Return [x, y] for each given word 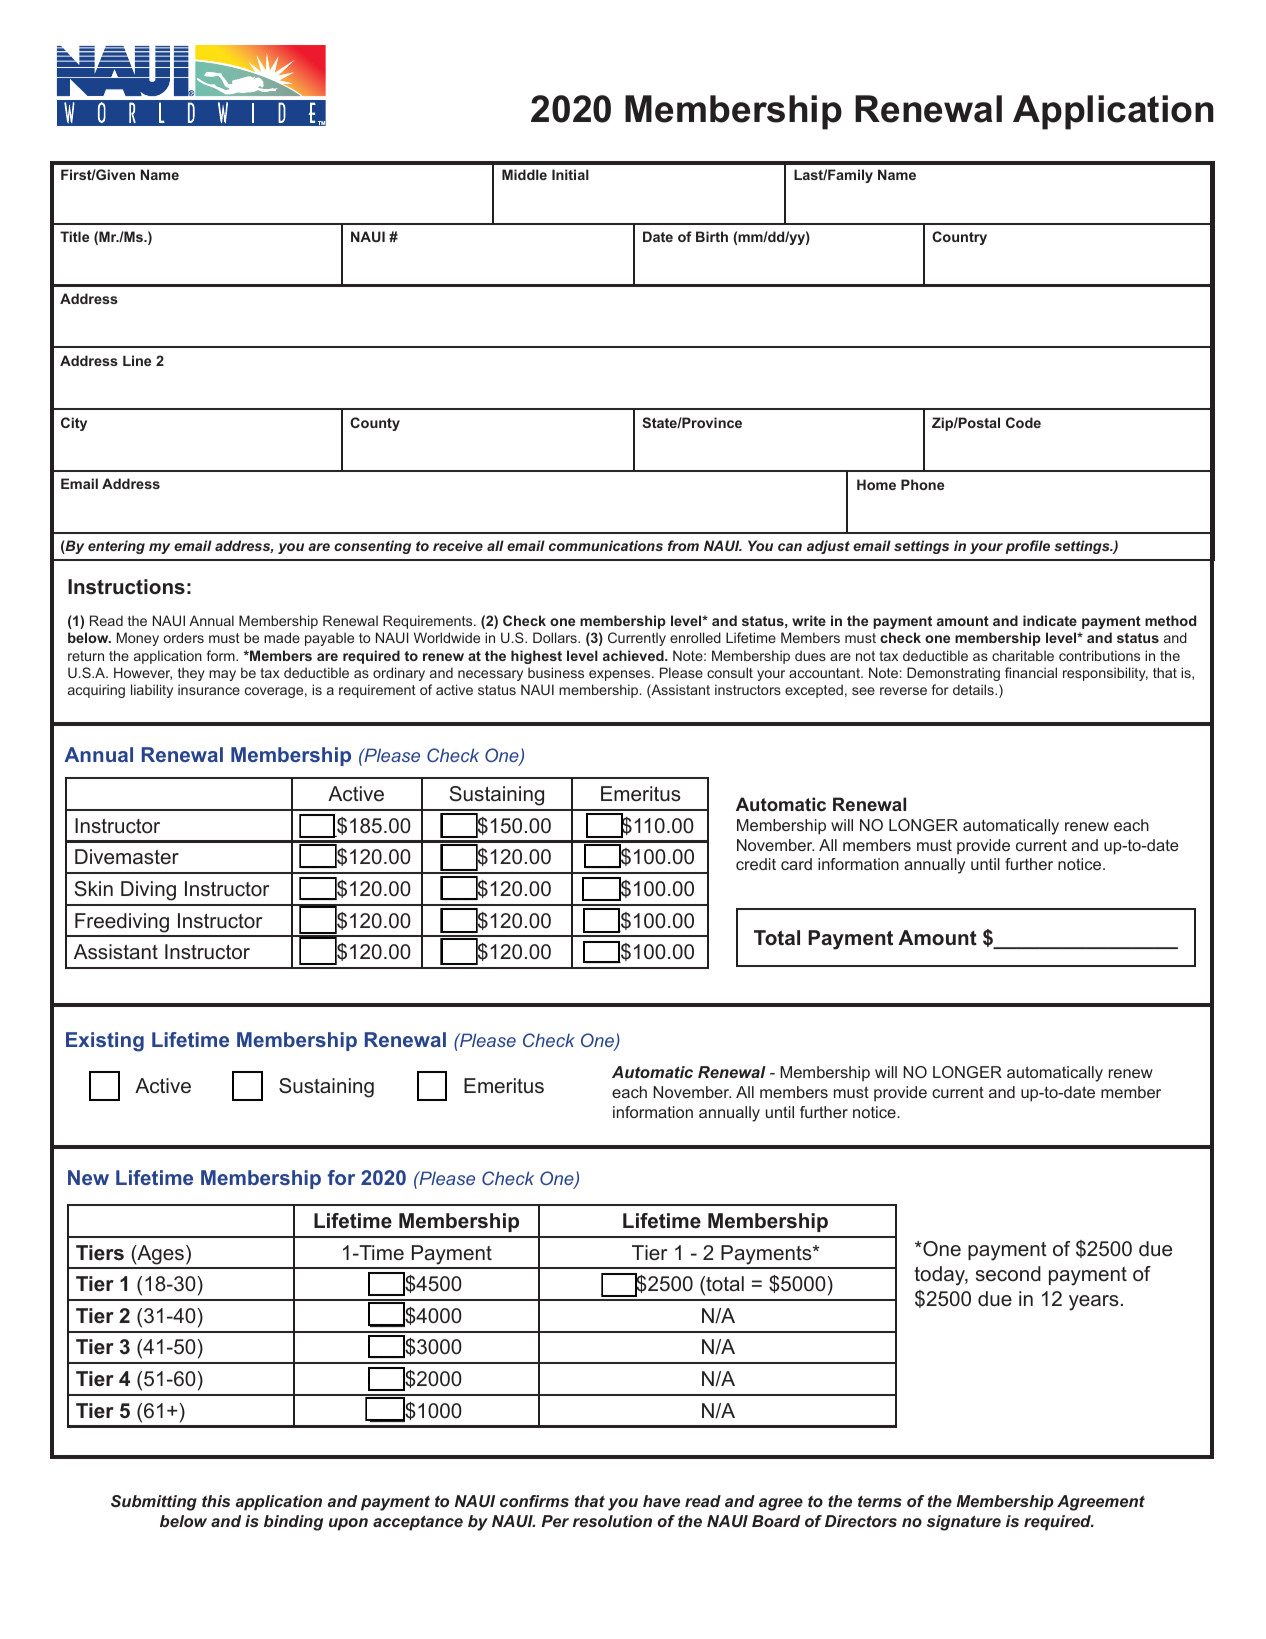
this [216, 1501]
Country [959, 238]
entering [116, 547]
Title [74, 236]
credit [756, 864]
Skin [94, 888]
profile [1028, 547]
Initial [570, 174]
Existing [105, 1042]
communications [606, 545]
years [1094, 1303]
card [796, 864]
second [1008, 1274]
